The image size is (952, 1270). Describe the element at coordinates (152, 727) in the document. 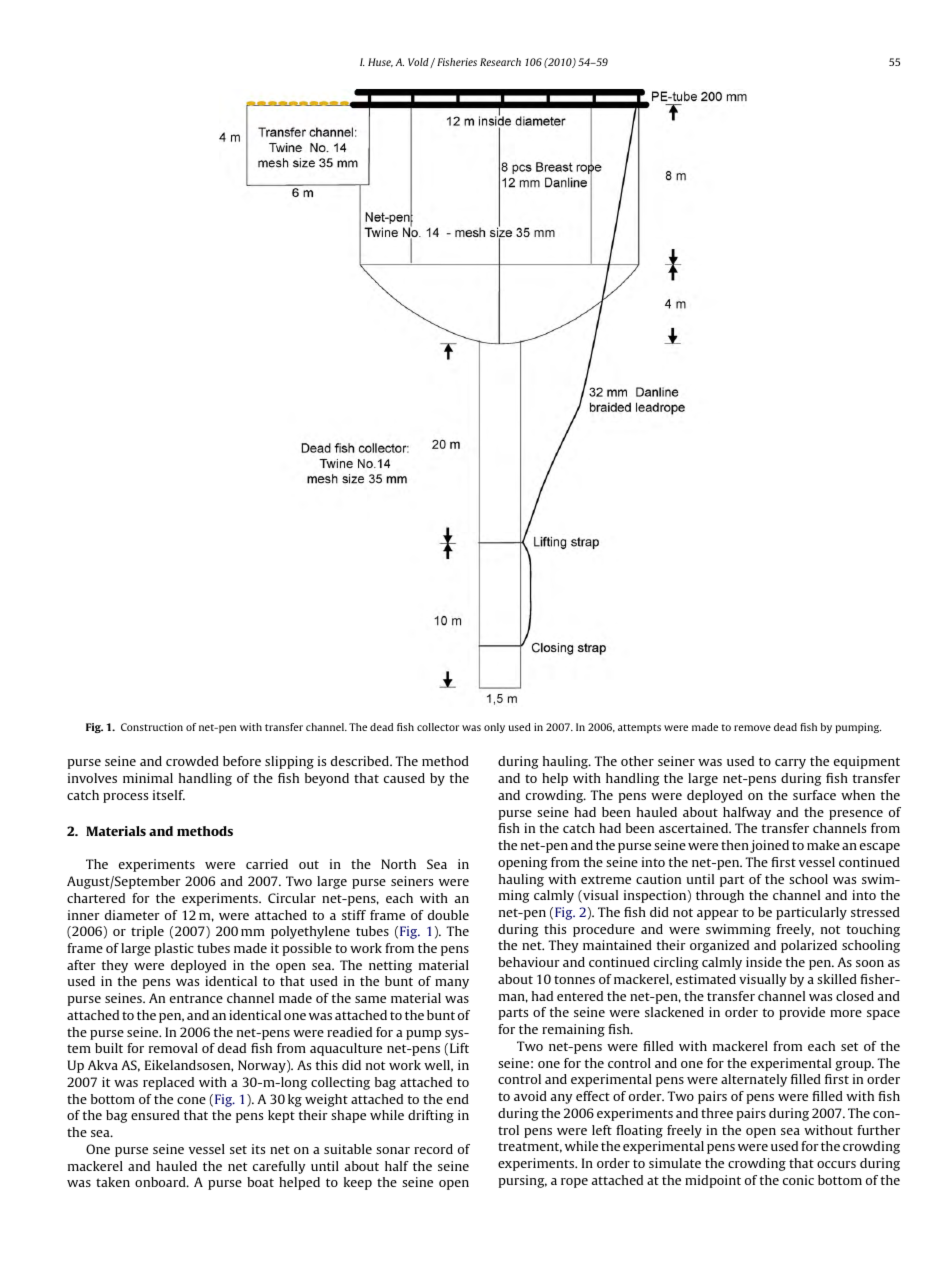

I see `Construction` at that location.
